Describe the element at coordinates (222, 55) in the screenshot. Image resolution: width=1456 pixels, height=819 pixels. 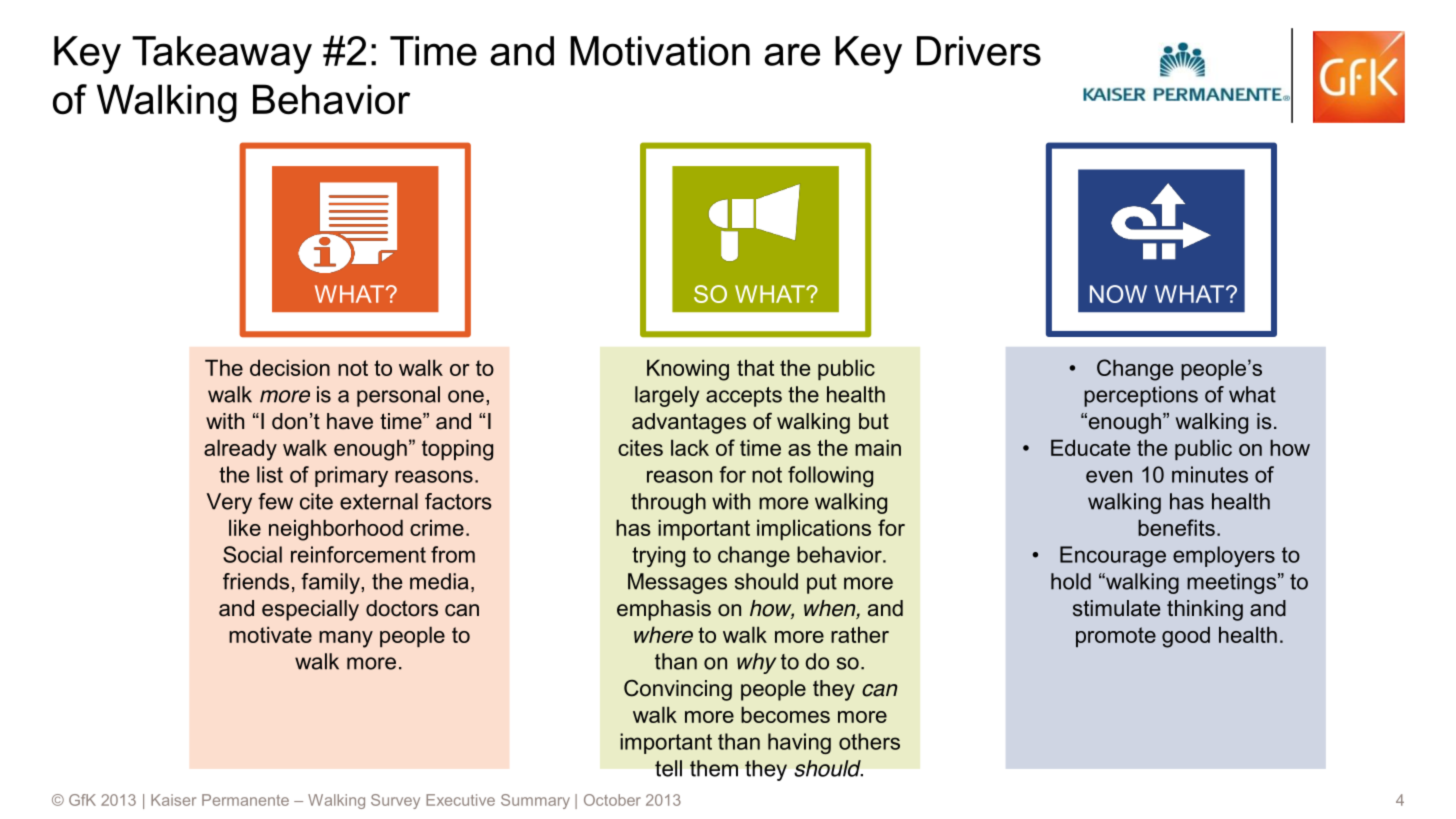
I see `Takeaway` at that location.
